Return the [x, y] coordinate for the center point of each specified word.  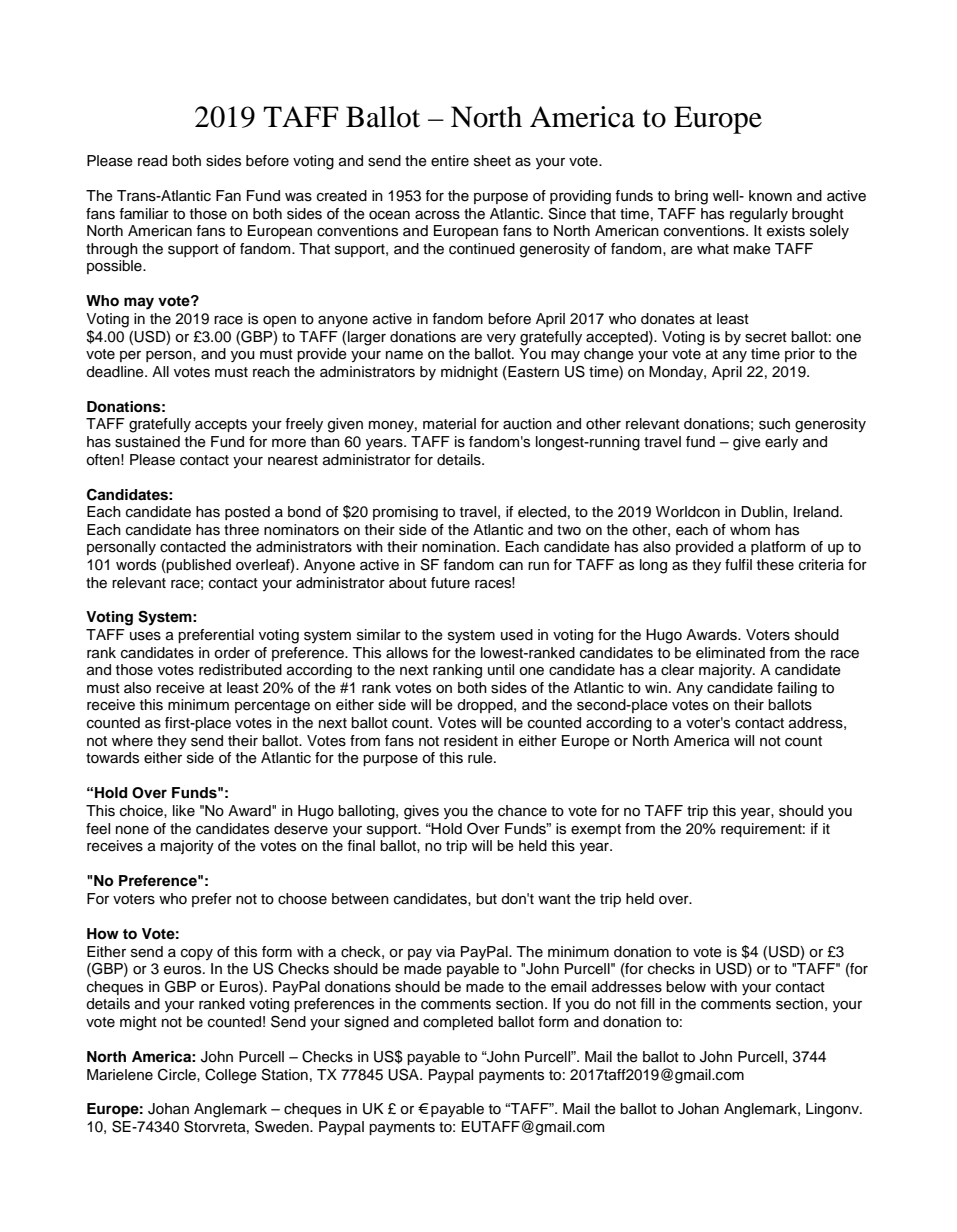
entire [450, 161]
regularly [759, 215]
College [231, 1076]
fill [647, 1003]
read [152, 161]
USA [404, 1074]
